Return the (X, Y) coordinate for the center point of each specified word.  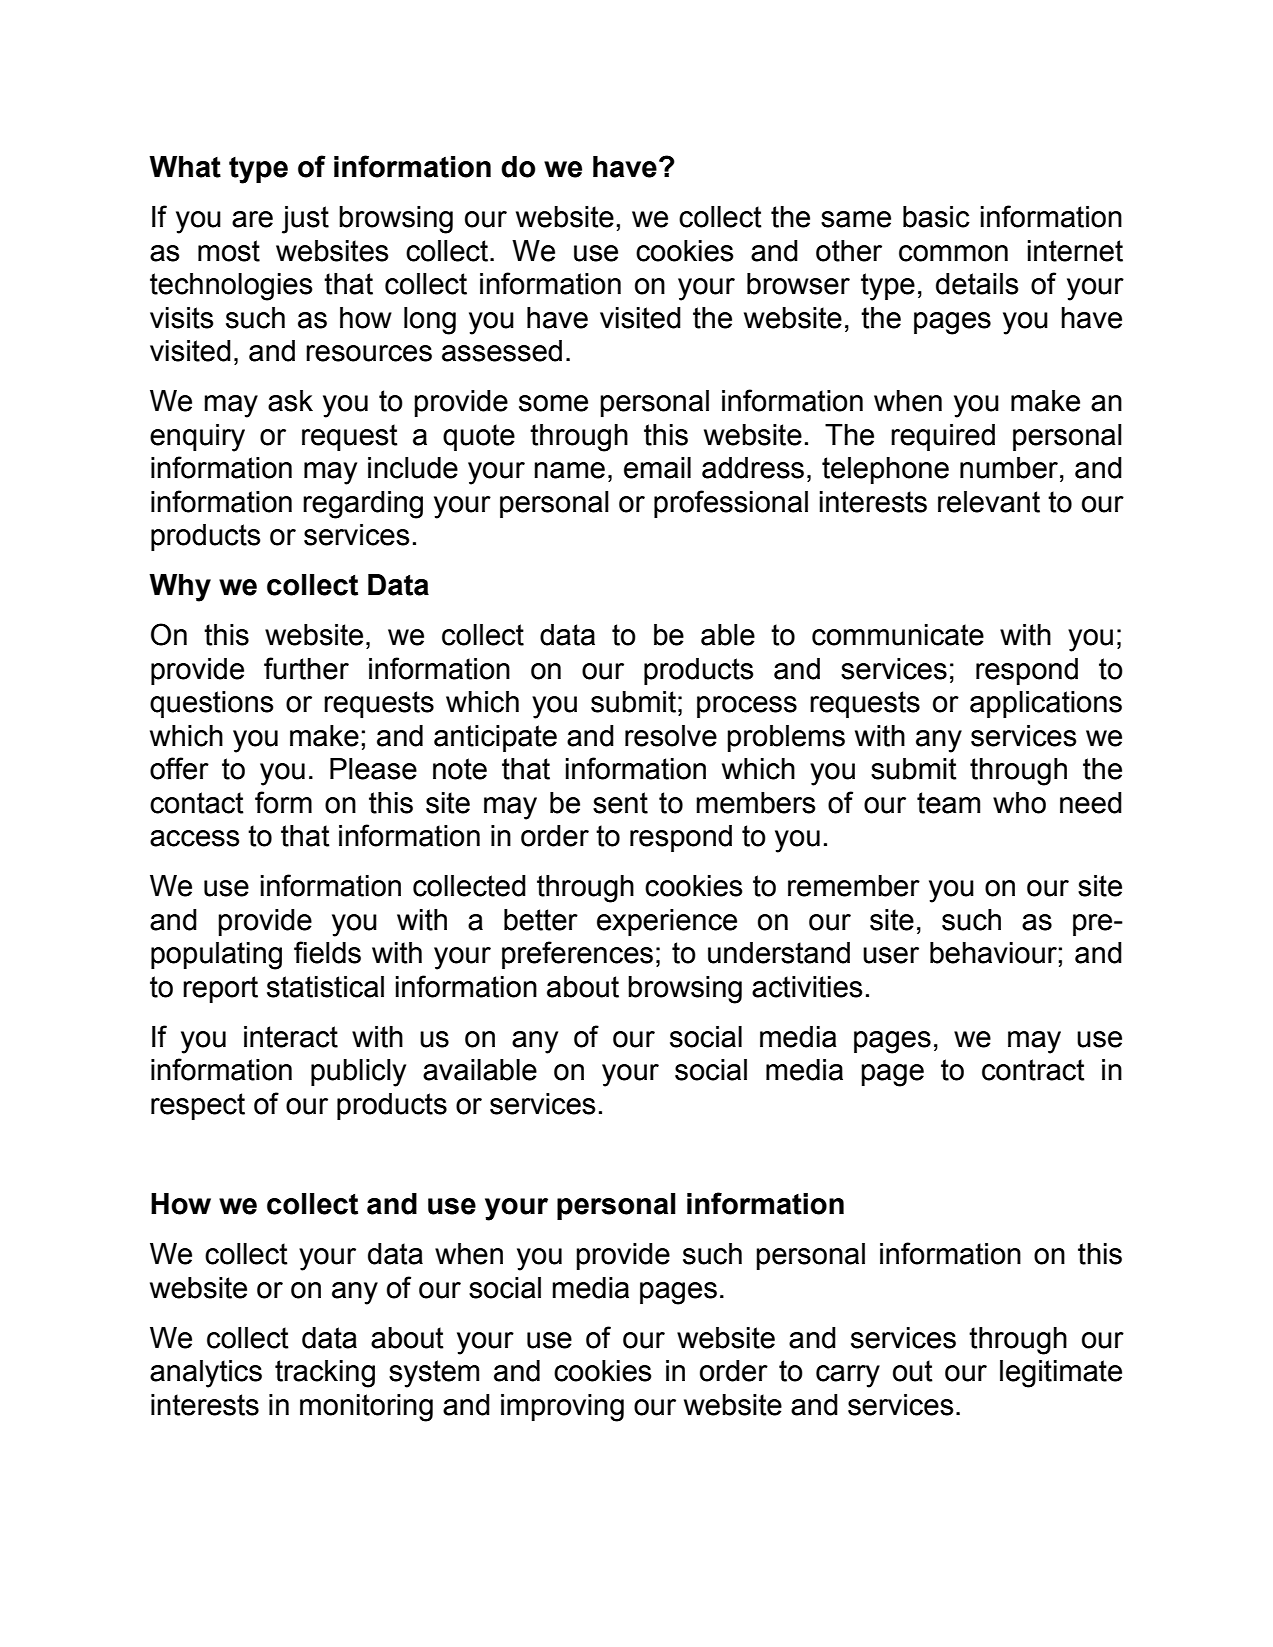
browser (798, 284)
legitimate (1061, 1374)
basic (936, 217)
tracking (325, 1374)
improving (562, 1408)
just (305, 220)
